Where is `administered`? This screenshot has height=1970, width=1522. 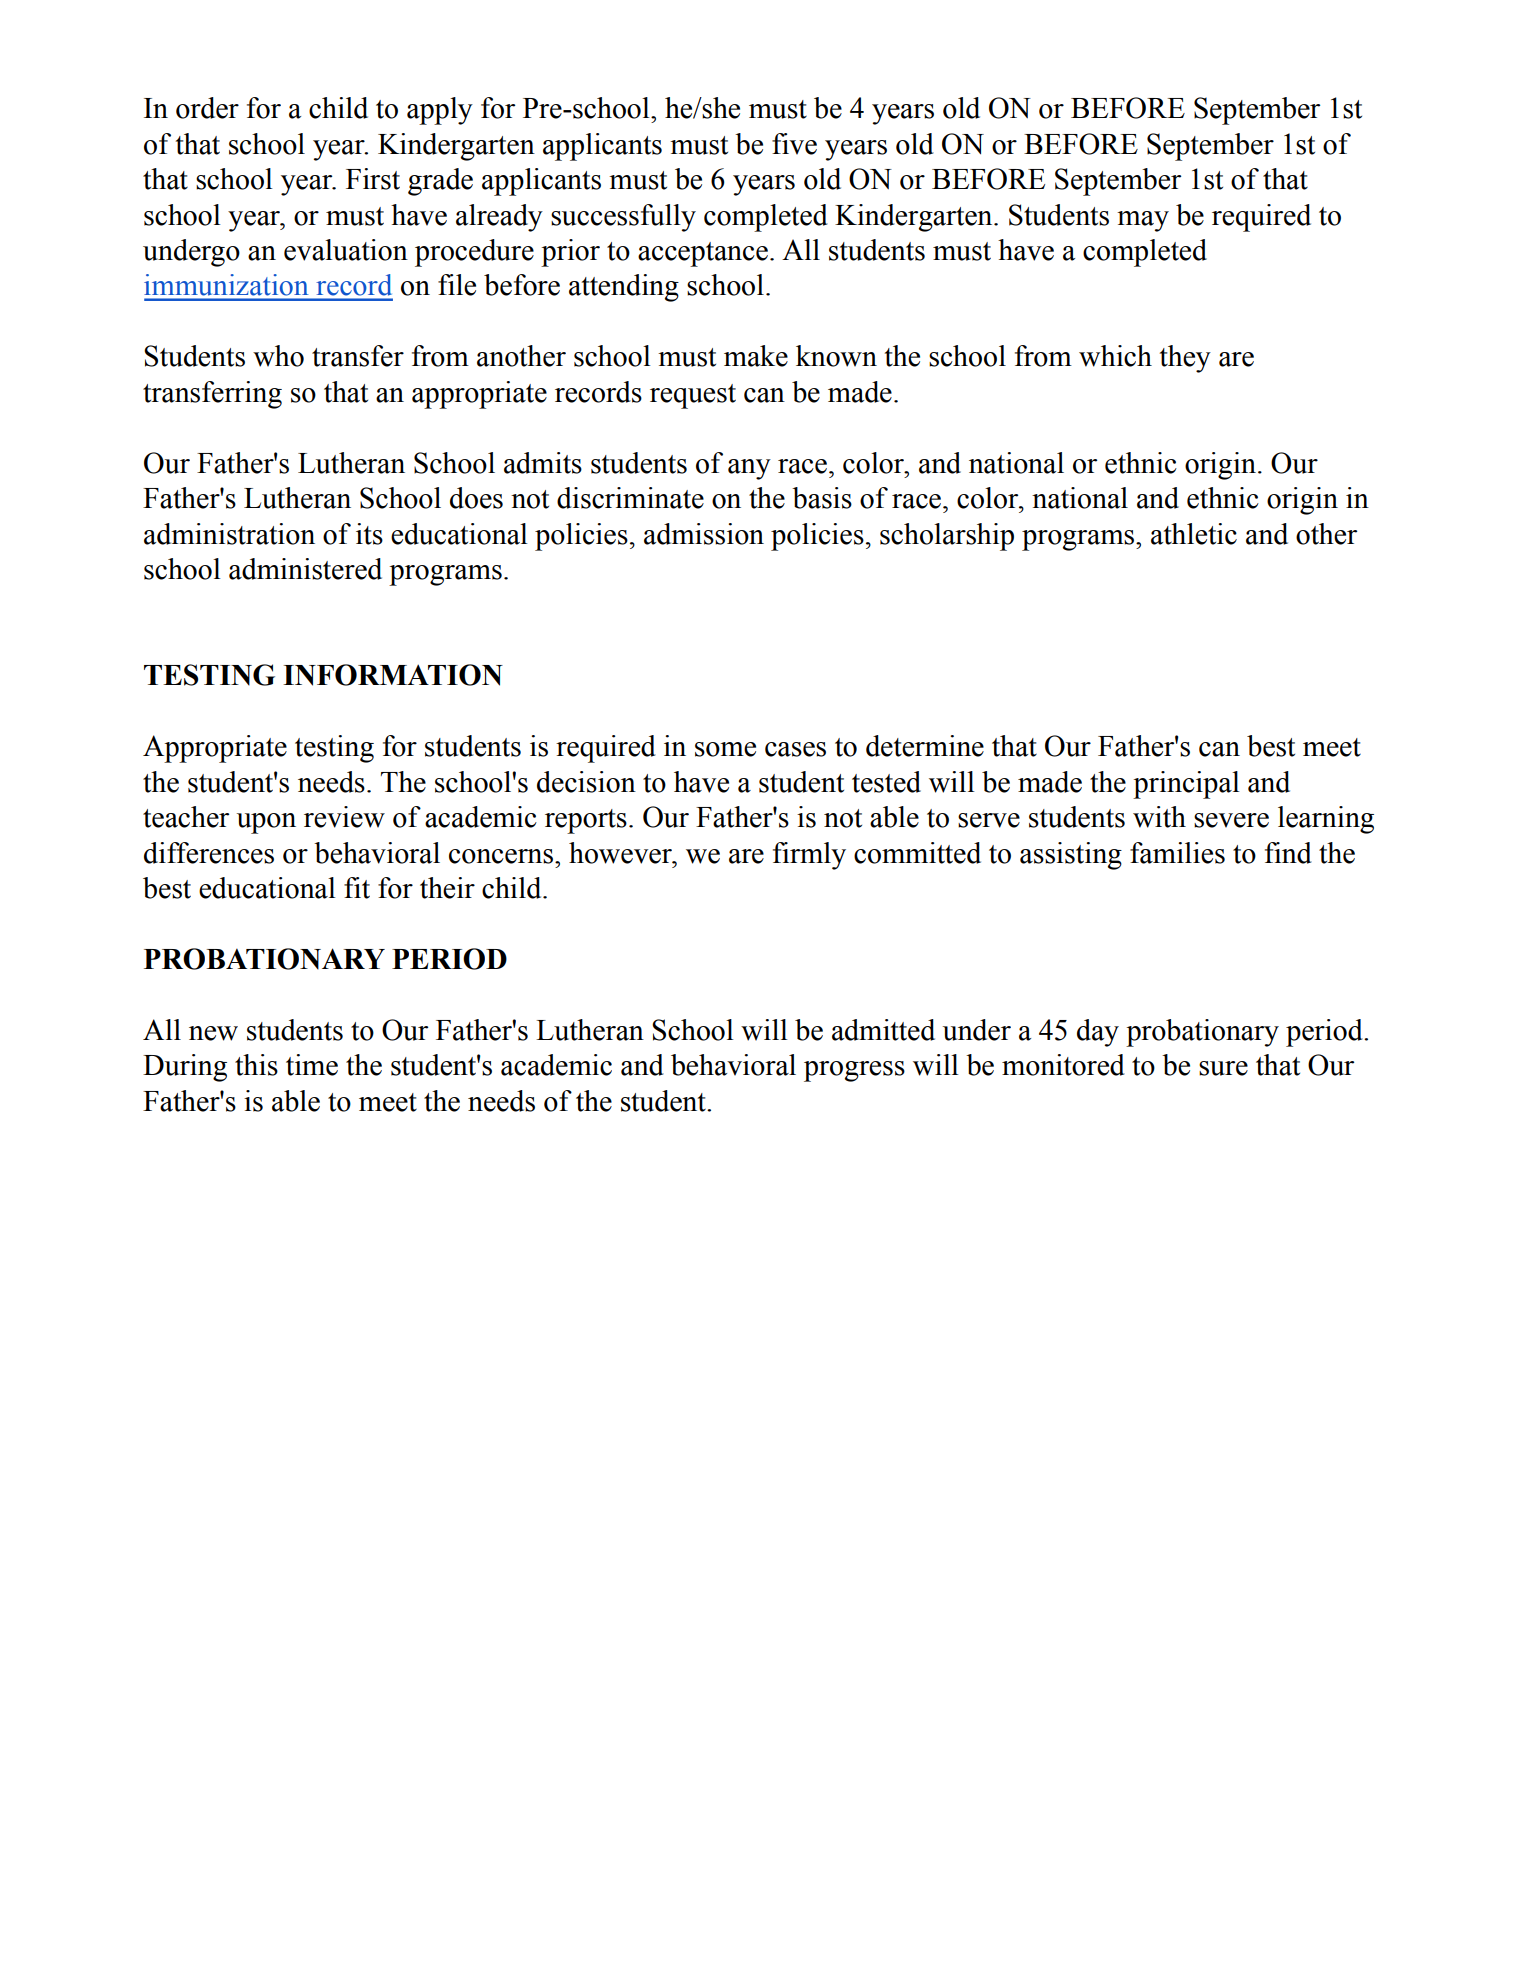 administered is located at coordinates (305, 569).
